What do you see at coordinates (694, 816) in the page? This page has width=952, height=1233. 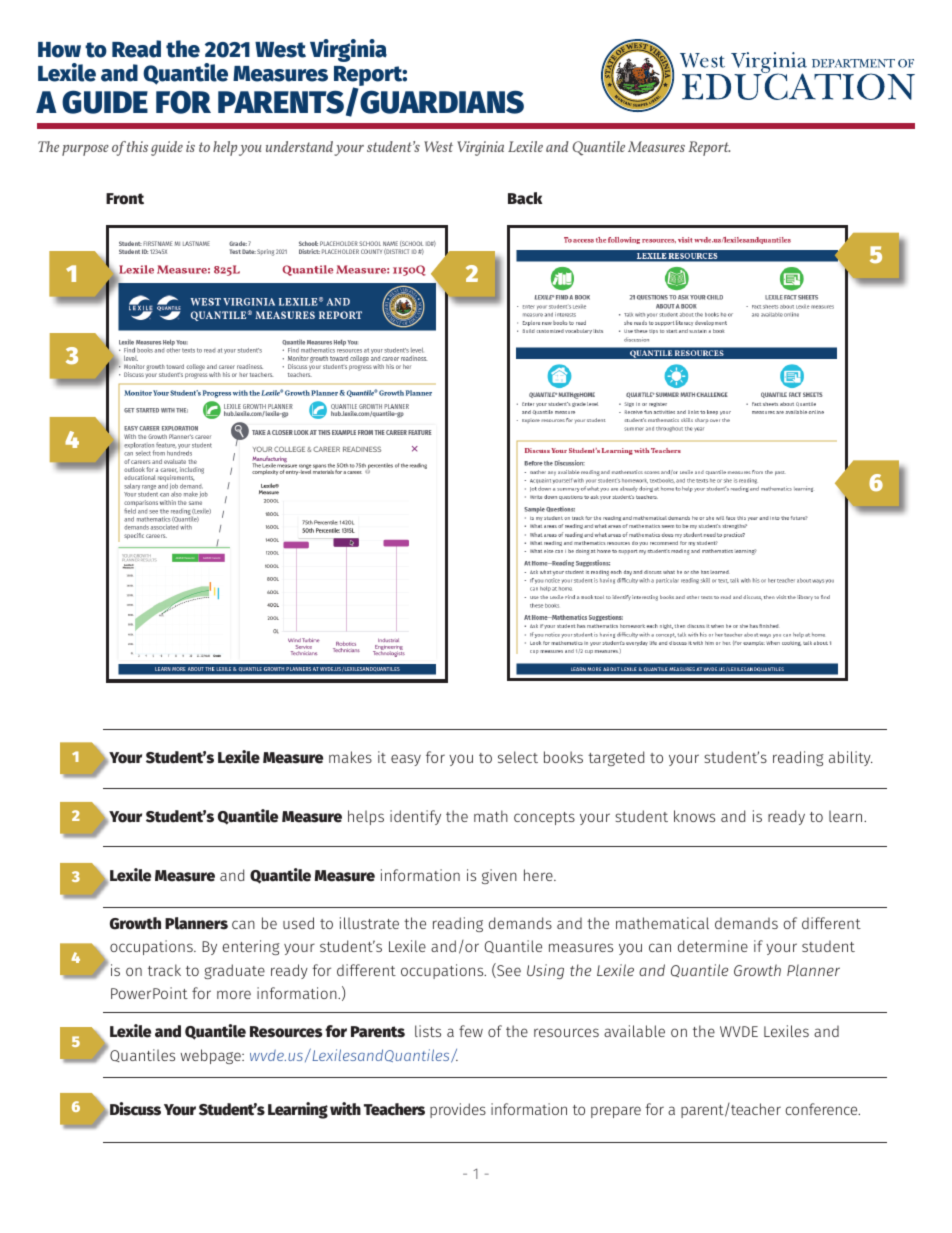 I see `knows` at bounding box center [694, 816].
